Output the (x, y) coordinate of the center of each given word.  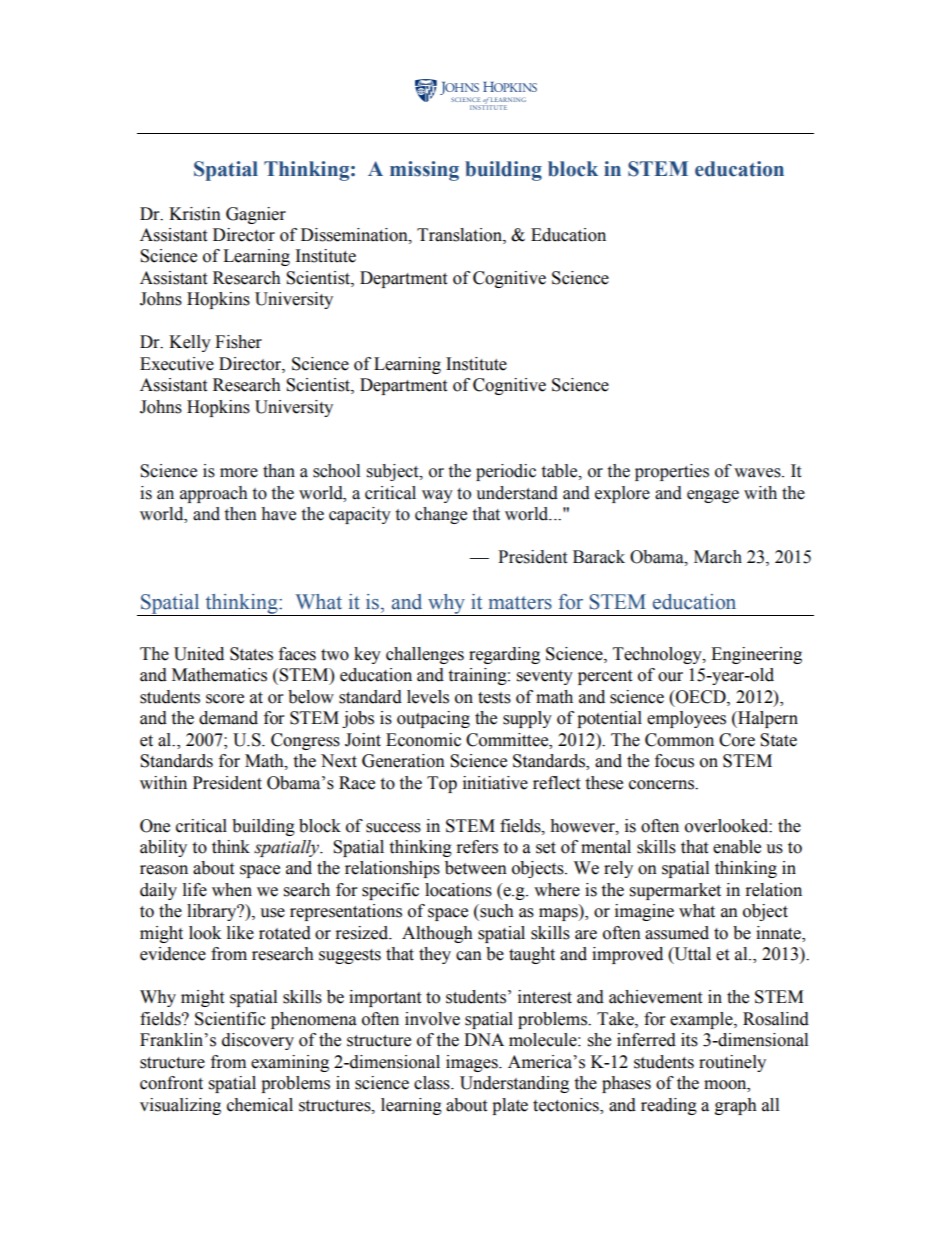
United (199, 654)
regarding (504, 655)
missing (424, 171)
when (232, 890)
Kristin (195, 214)
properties (672, 472)
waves (758, 473)
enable (737, 847)
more (239, 473)
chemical (260, 1105)
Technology (658, 655)
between (476, 868)
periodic (506, 472)
